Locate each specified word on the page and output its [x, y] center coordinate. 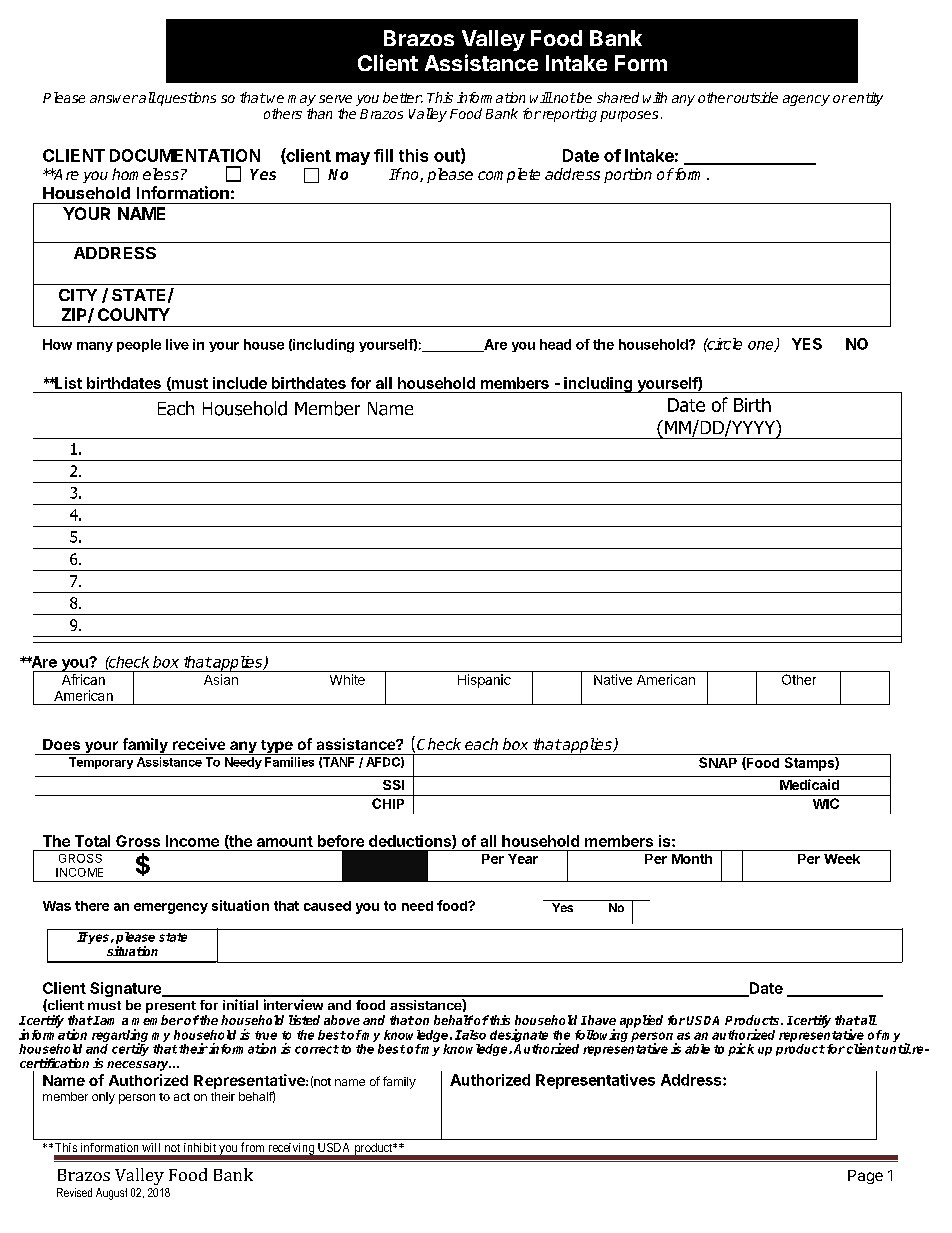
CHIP [388, 803]
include [240, 383]
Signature [126, 989]
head [555, 344]
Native [613, 679]
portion [628, 175]
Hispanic [484, 681]
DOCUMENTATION [185, 155]
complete [509, 175]
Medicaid [809, 784]
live [177, 344]
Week [842, 859]
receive [199, 744]
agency [806, 100]
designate [519, 1037]
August [111, 1194]
